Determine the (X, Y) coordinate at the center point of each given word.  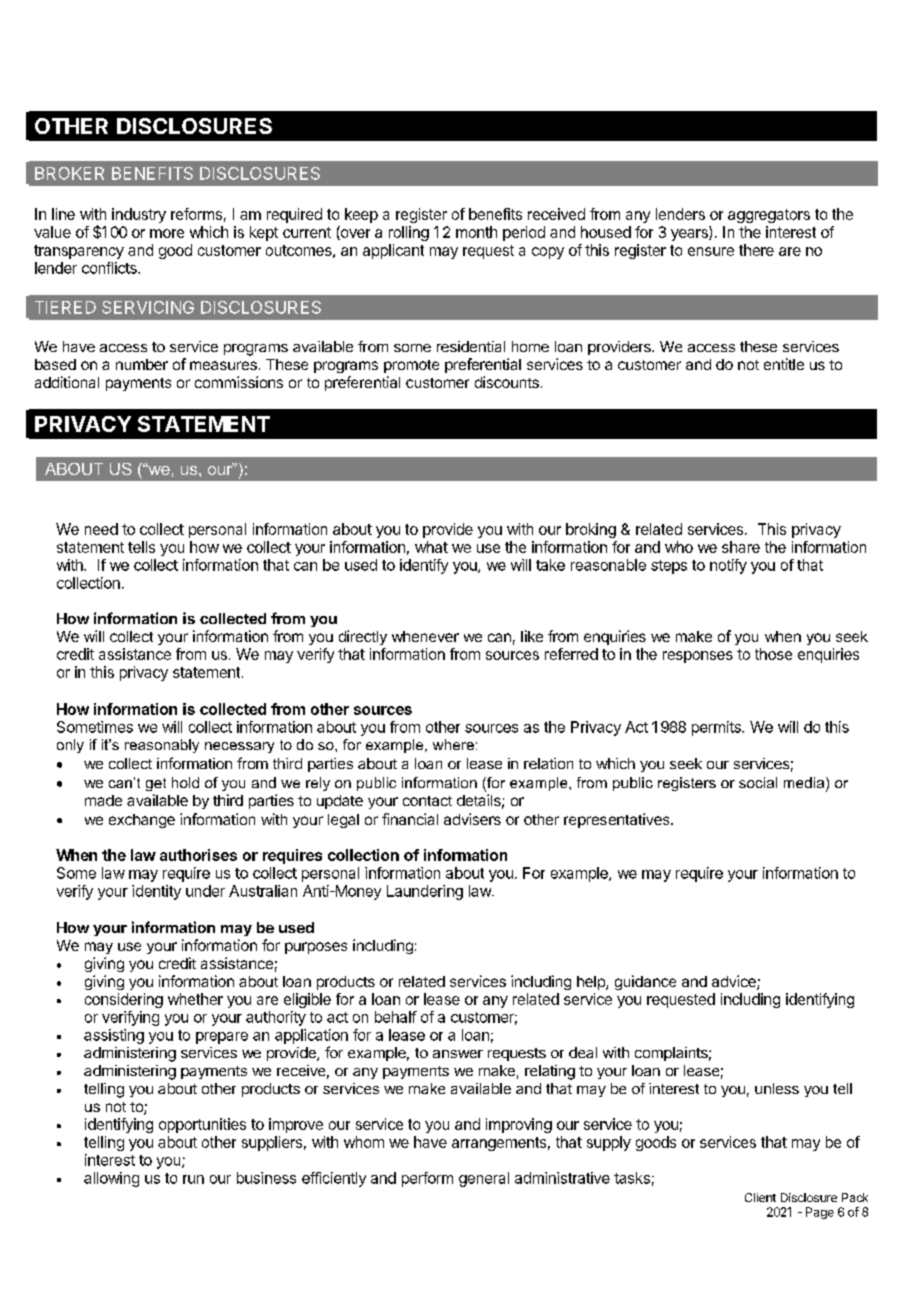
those (773, 654)
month (476, 232)
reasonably (162, 746)
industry (139, 215)
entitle (784, 364)
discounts (507, 382)
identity (156, 892)
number (142, 364)
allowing (111, 1179)
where (453, 744)
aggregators (769, 216)
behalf (396, 1017)
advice (735, 982)
